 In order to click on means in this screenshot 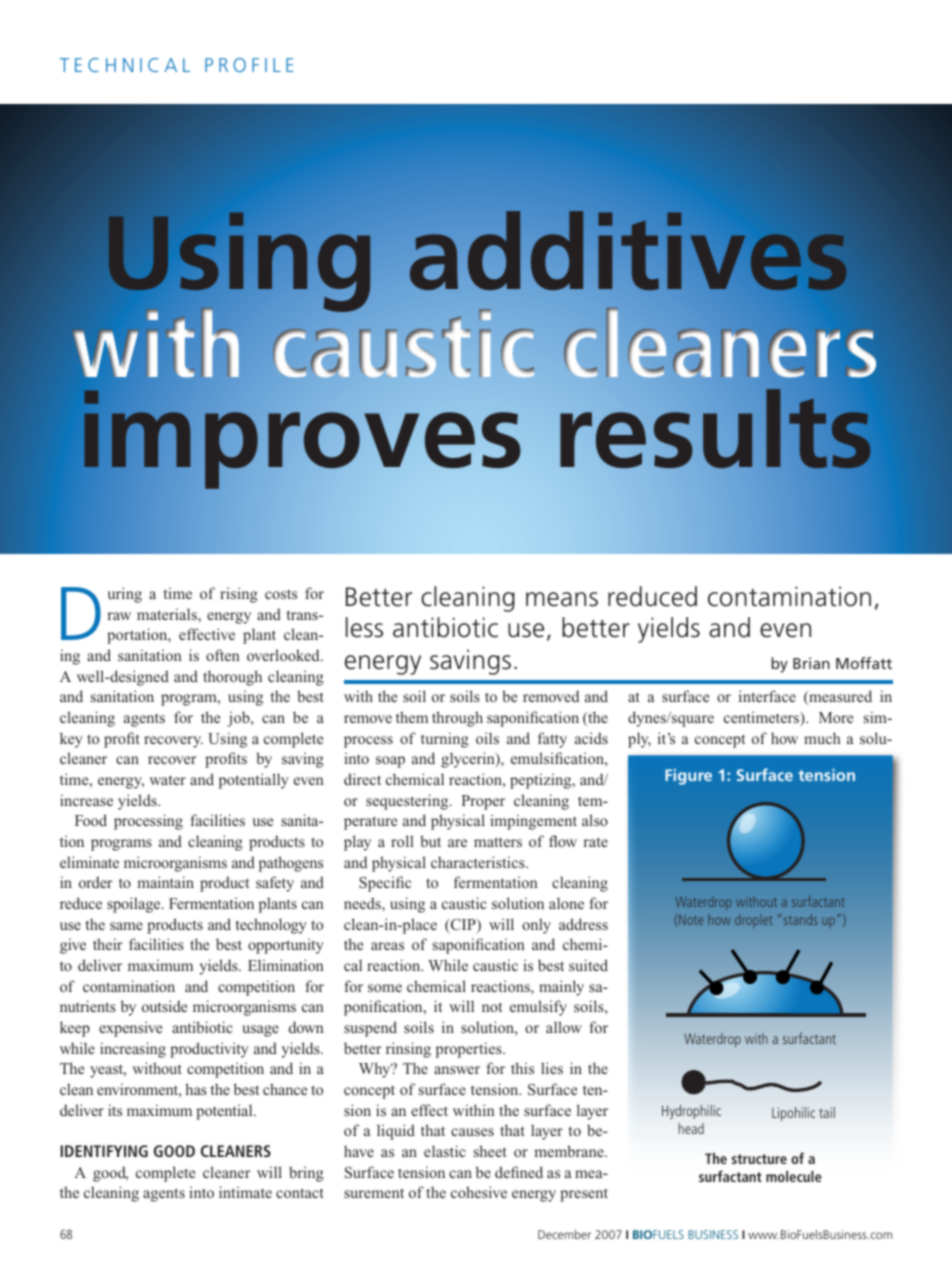, I will do `click(562, 599)`.
